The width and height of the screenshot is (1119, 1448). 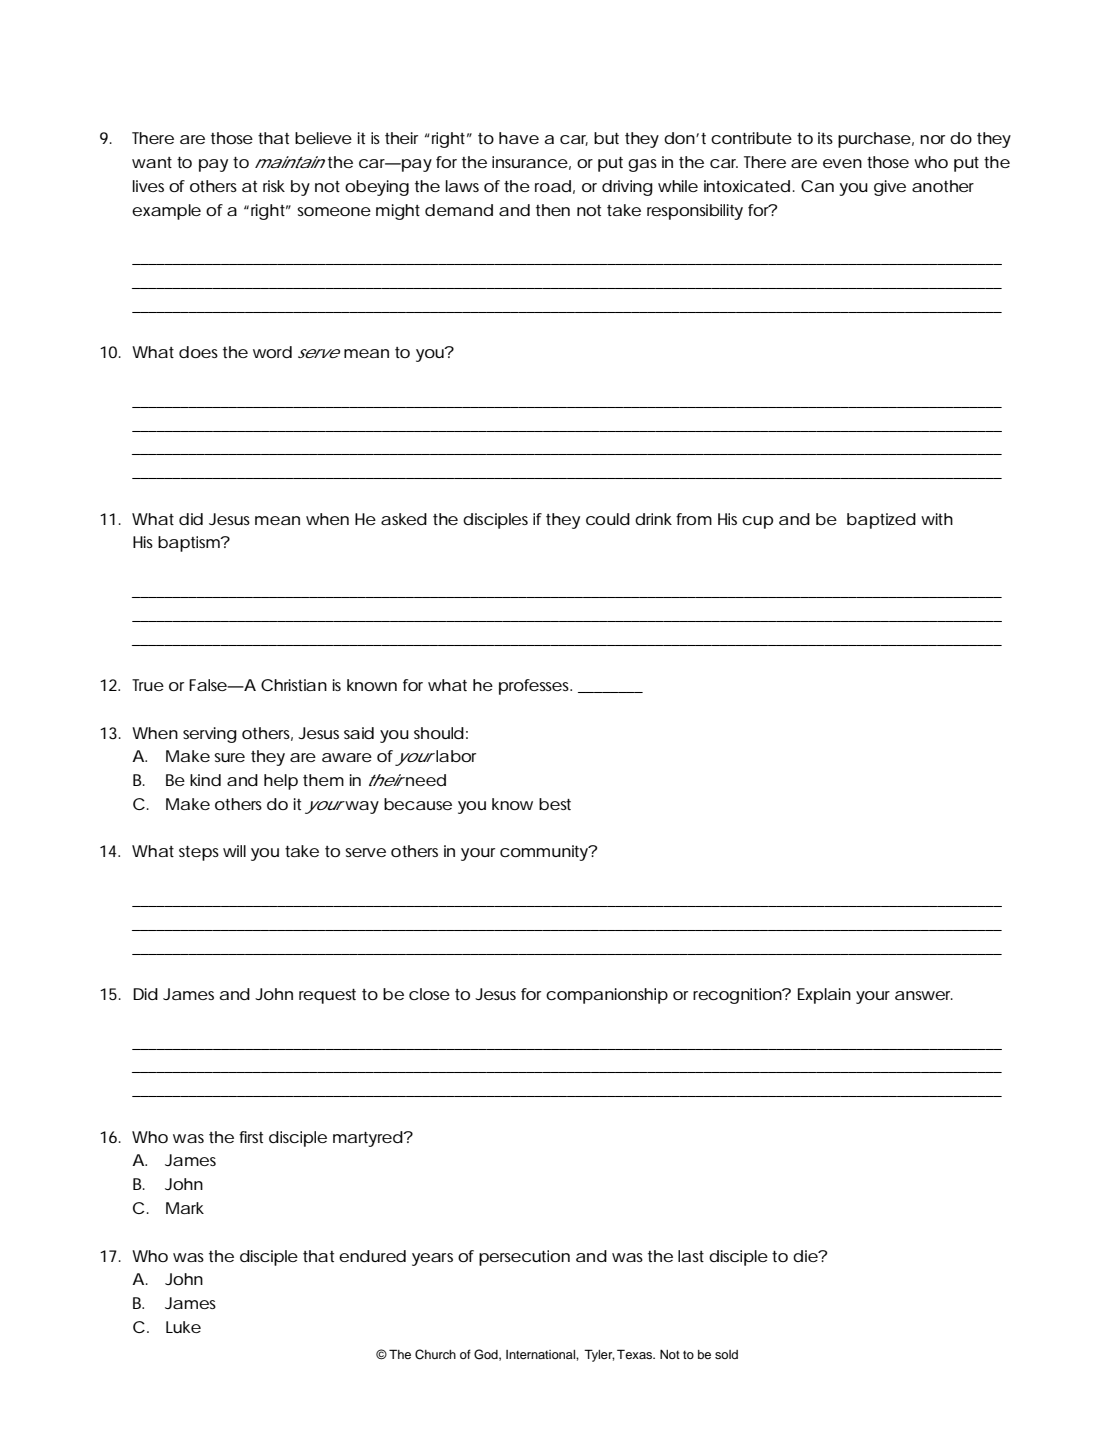 What do you see at coordinates (274, 186) in the screenshot?
I see `risk` at bounding box center [274, 186].
